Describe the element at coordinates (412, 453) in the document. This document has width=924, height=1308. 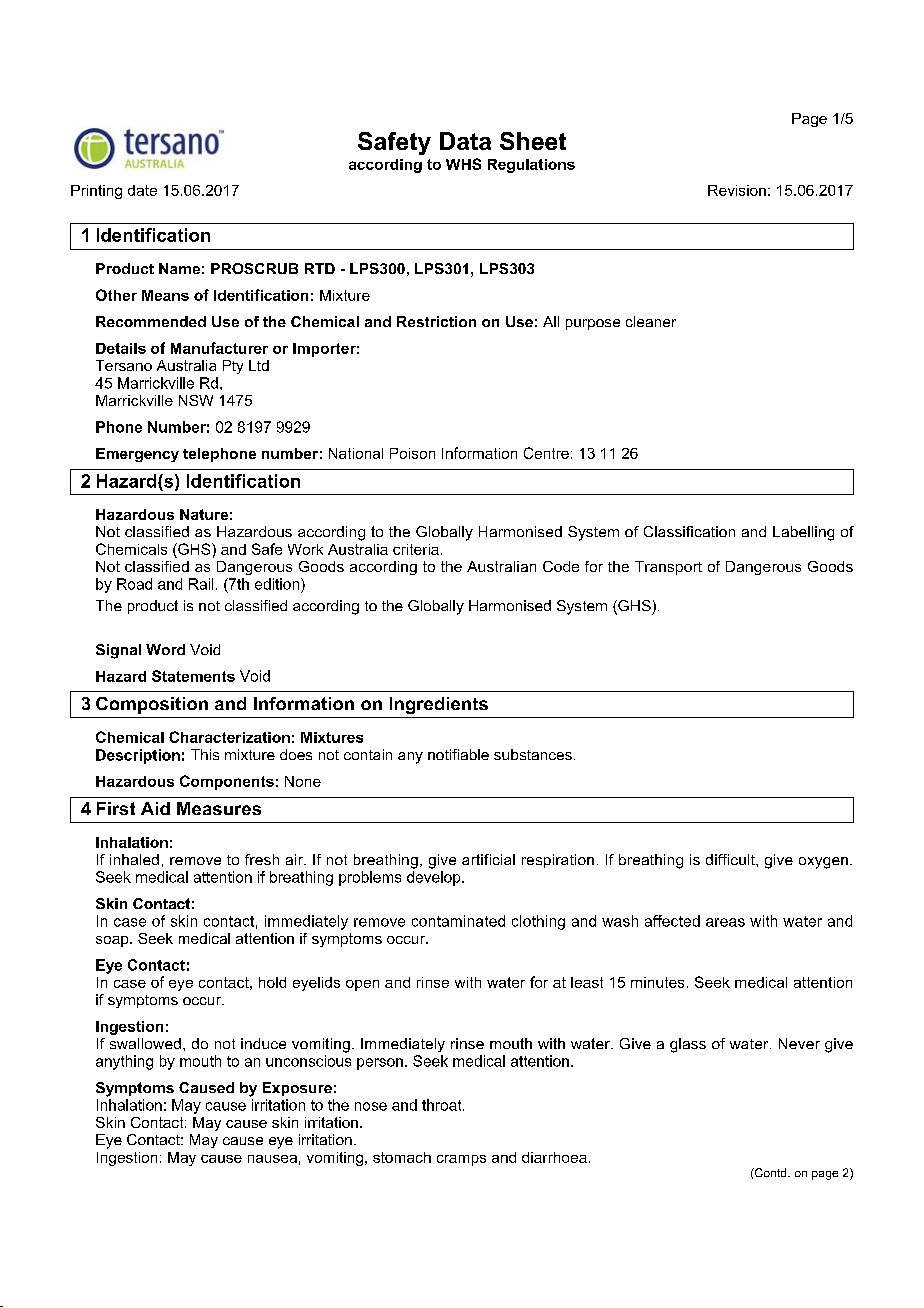
I see `Poison` at that location.
